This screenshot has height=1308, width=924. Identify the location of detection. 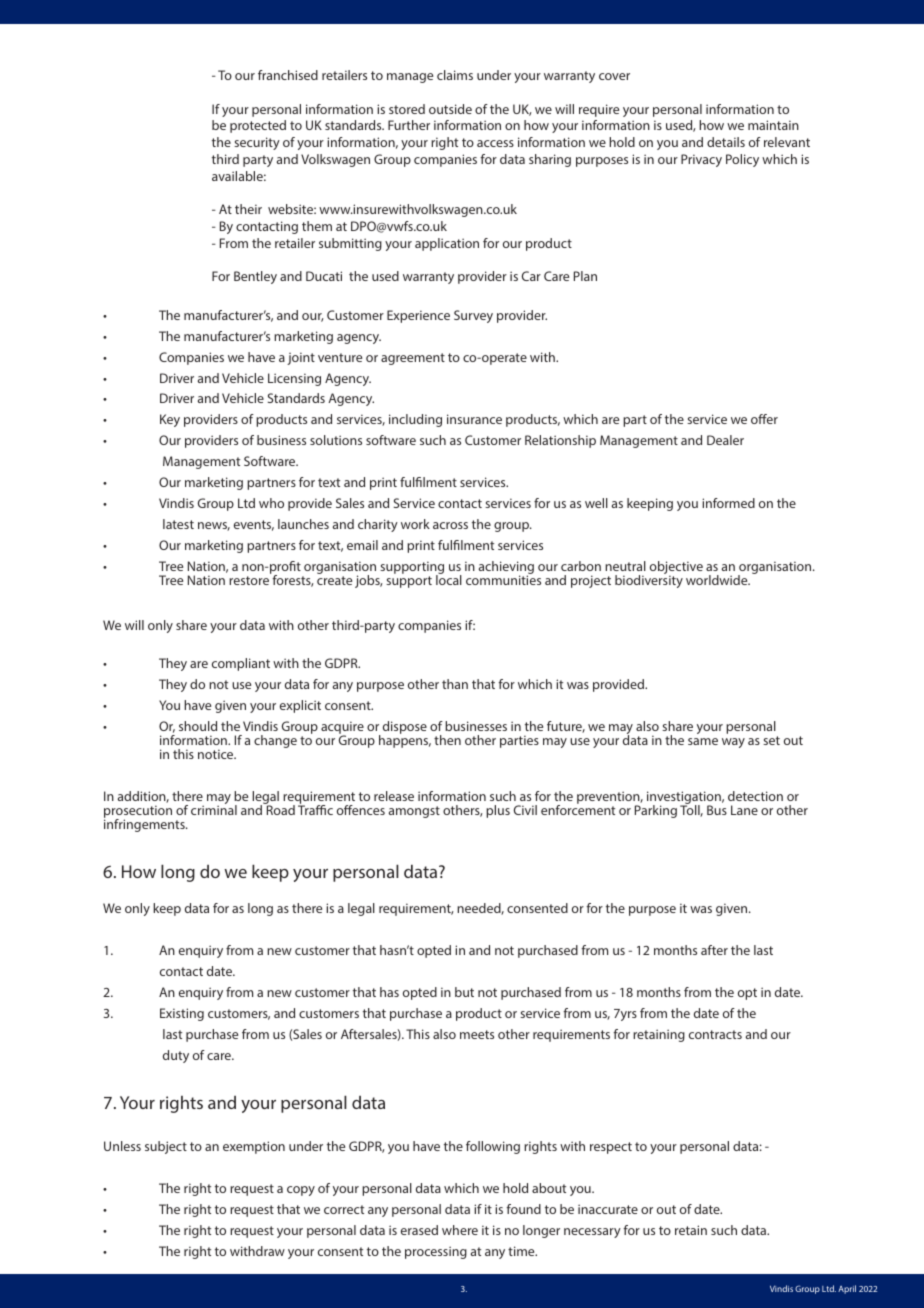
(755, 796).
